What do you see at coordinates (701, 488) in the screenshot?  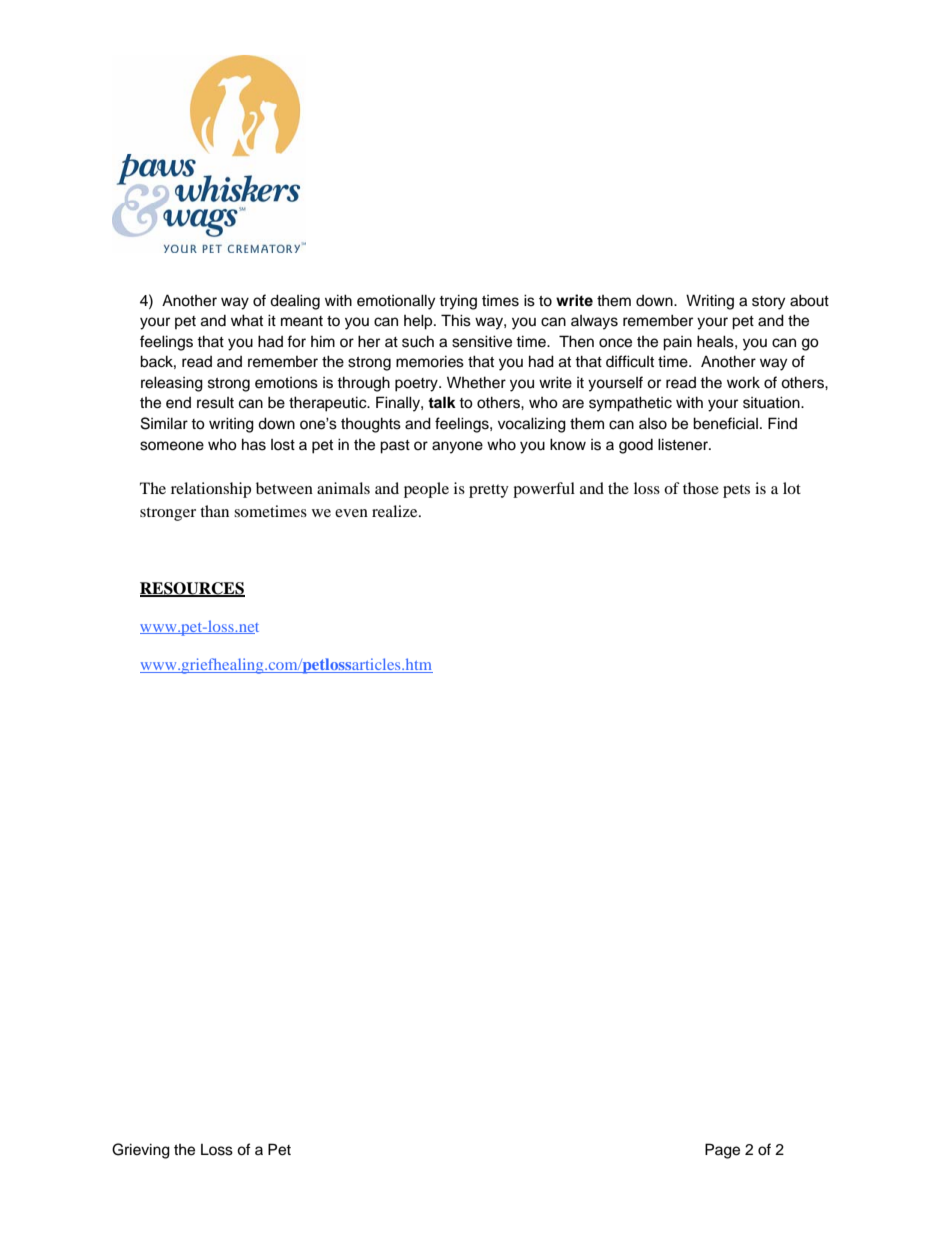 I see `those` at bounding box center [701, 488].
